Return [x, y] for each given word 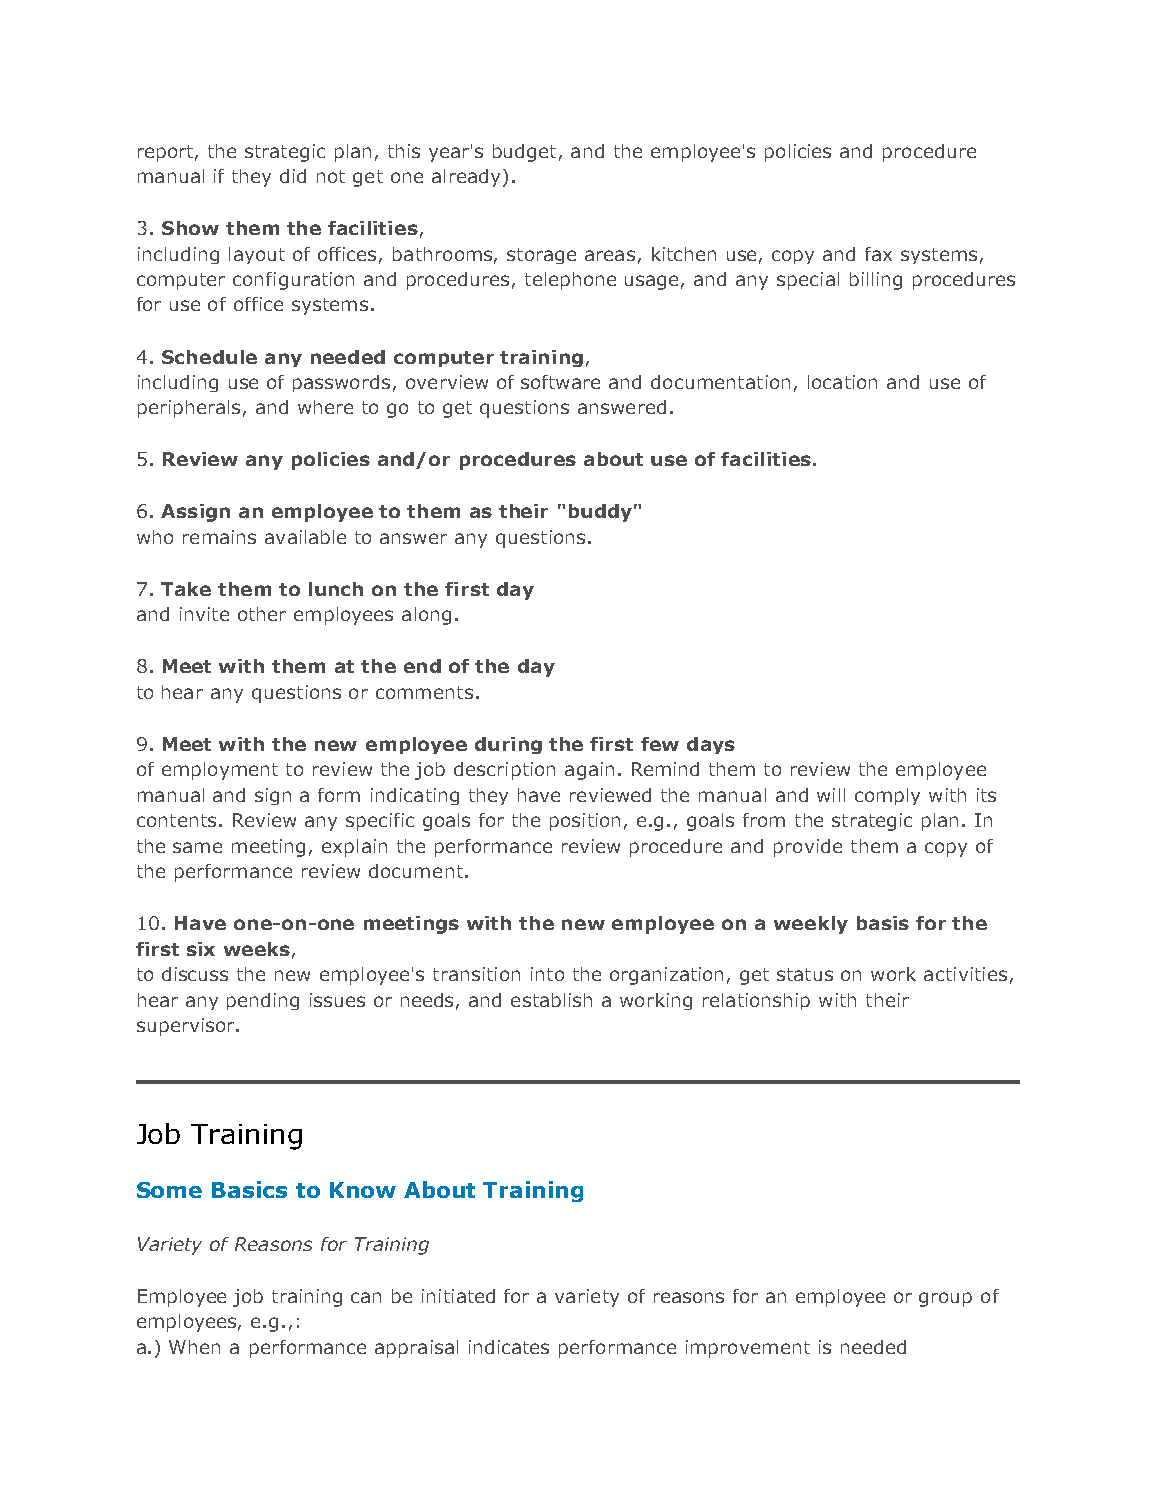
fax [878, 254]
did [293, 176]
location [842, 382]
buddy [600, 513]
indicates [509, 1347]
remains [219, 537]
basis [883, 923]
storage [541, 256]
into [547, 974]
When [194, 1347]
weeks [257, 949]
